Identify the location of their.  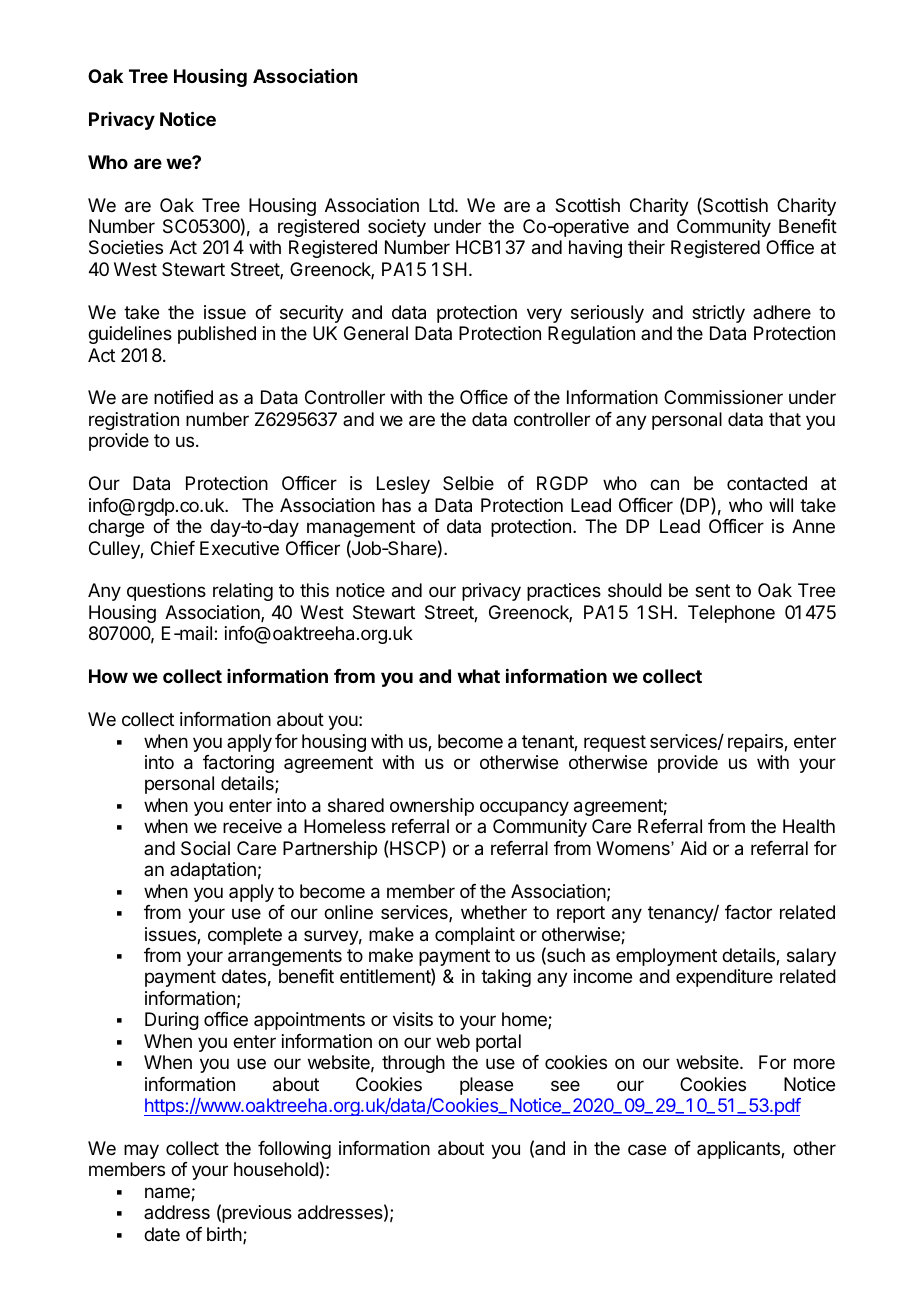
(646, 247).
